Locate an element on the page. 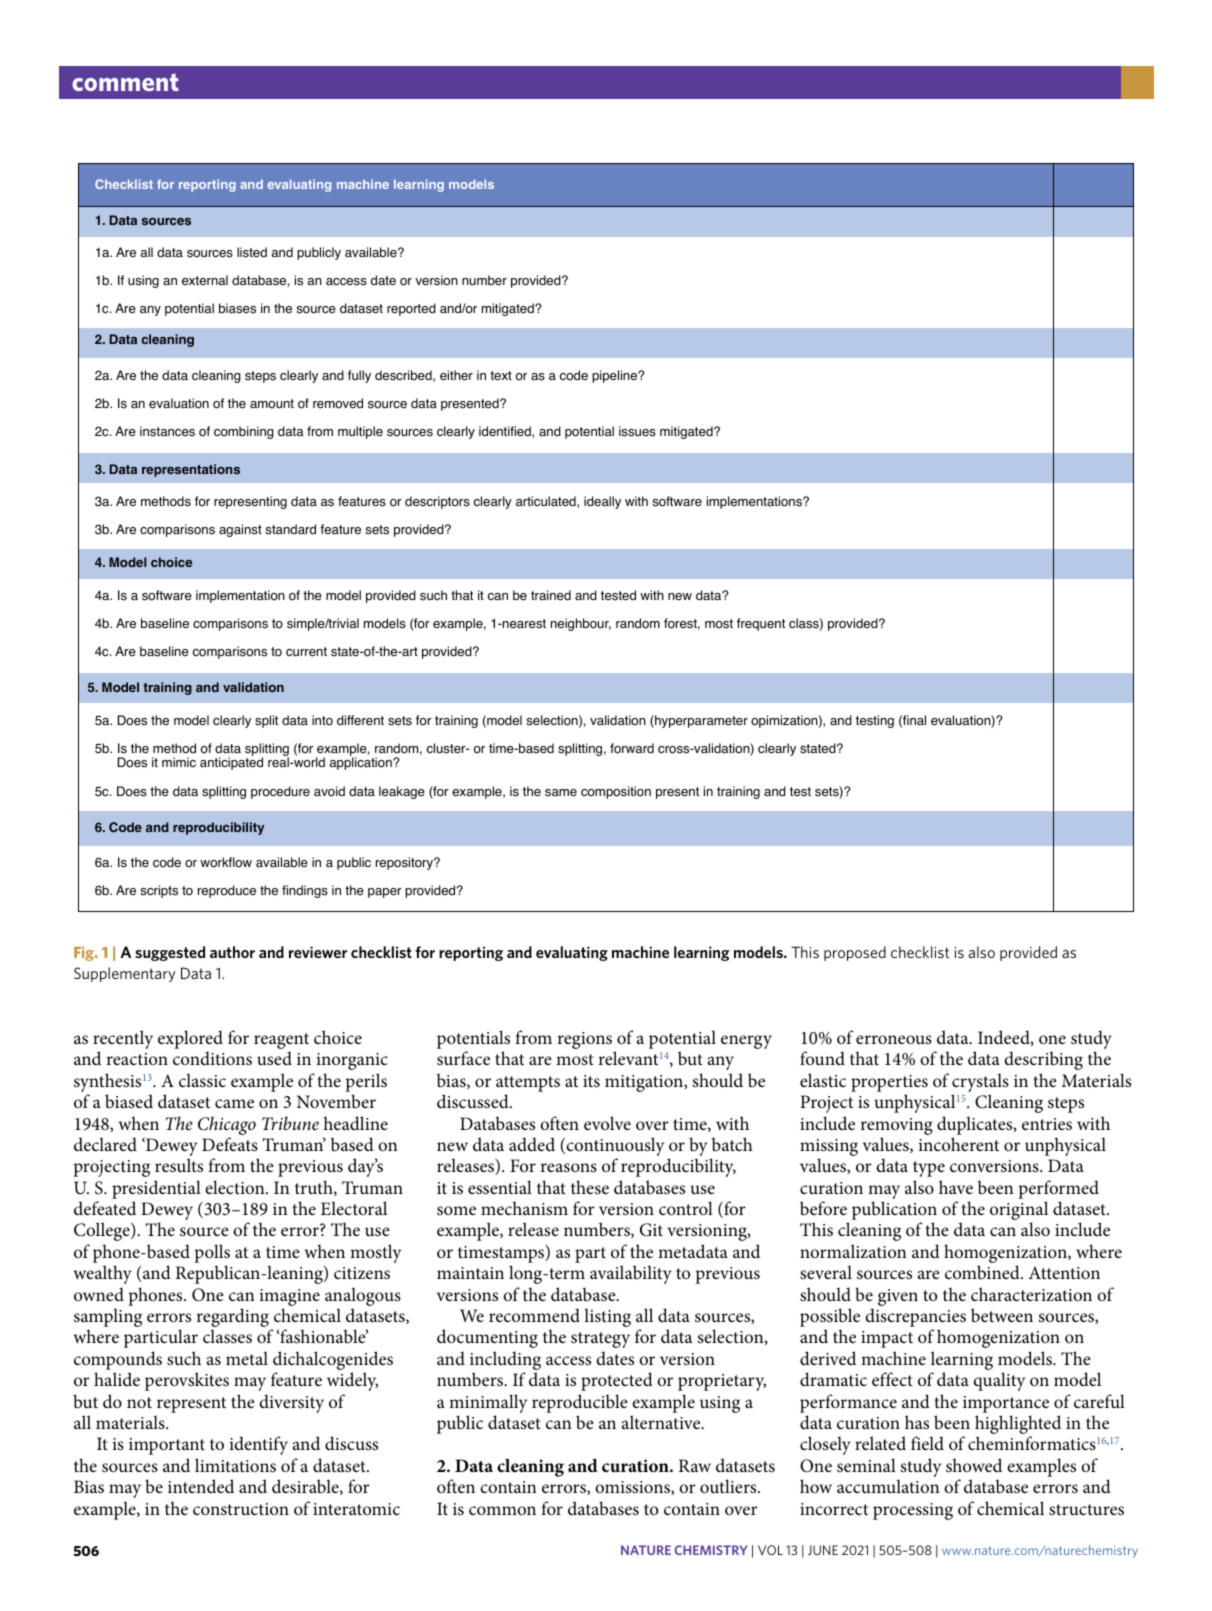 This page has width=1212, height=1611. issues is located at coordinates (637, 431).
